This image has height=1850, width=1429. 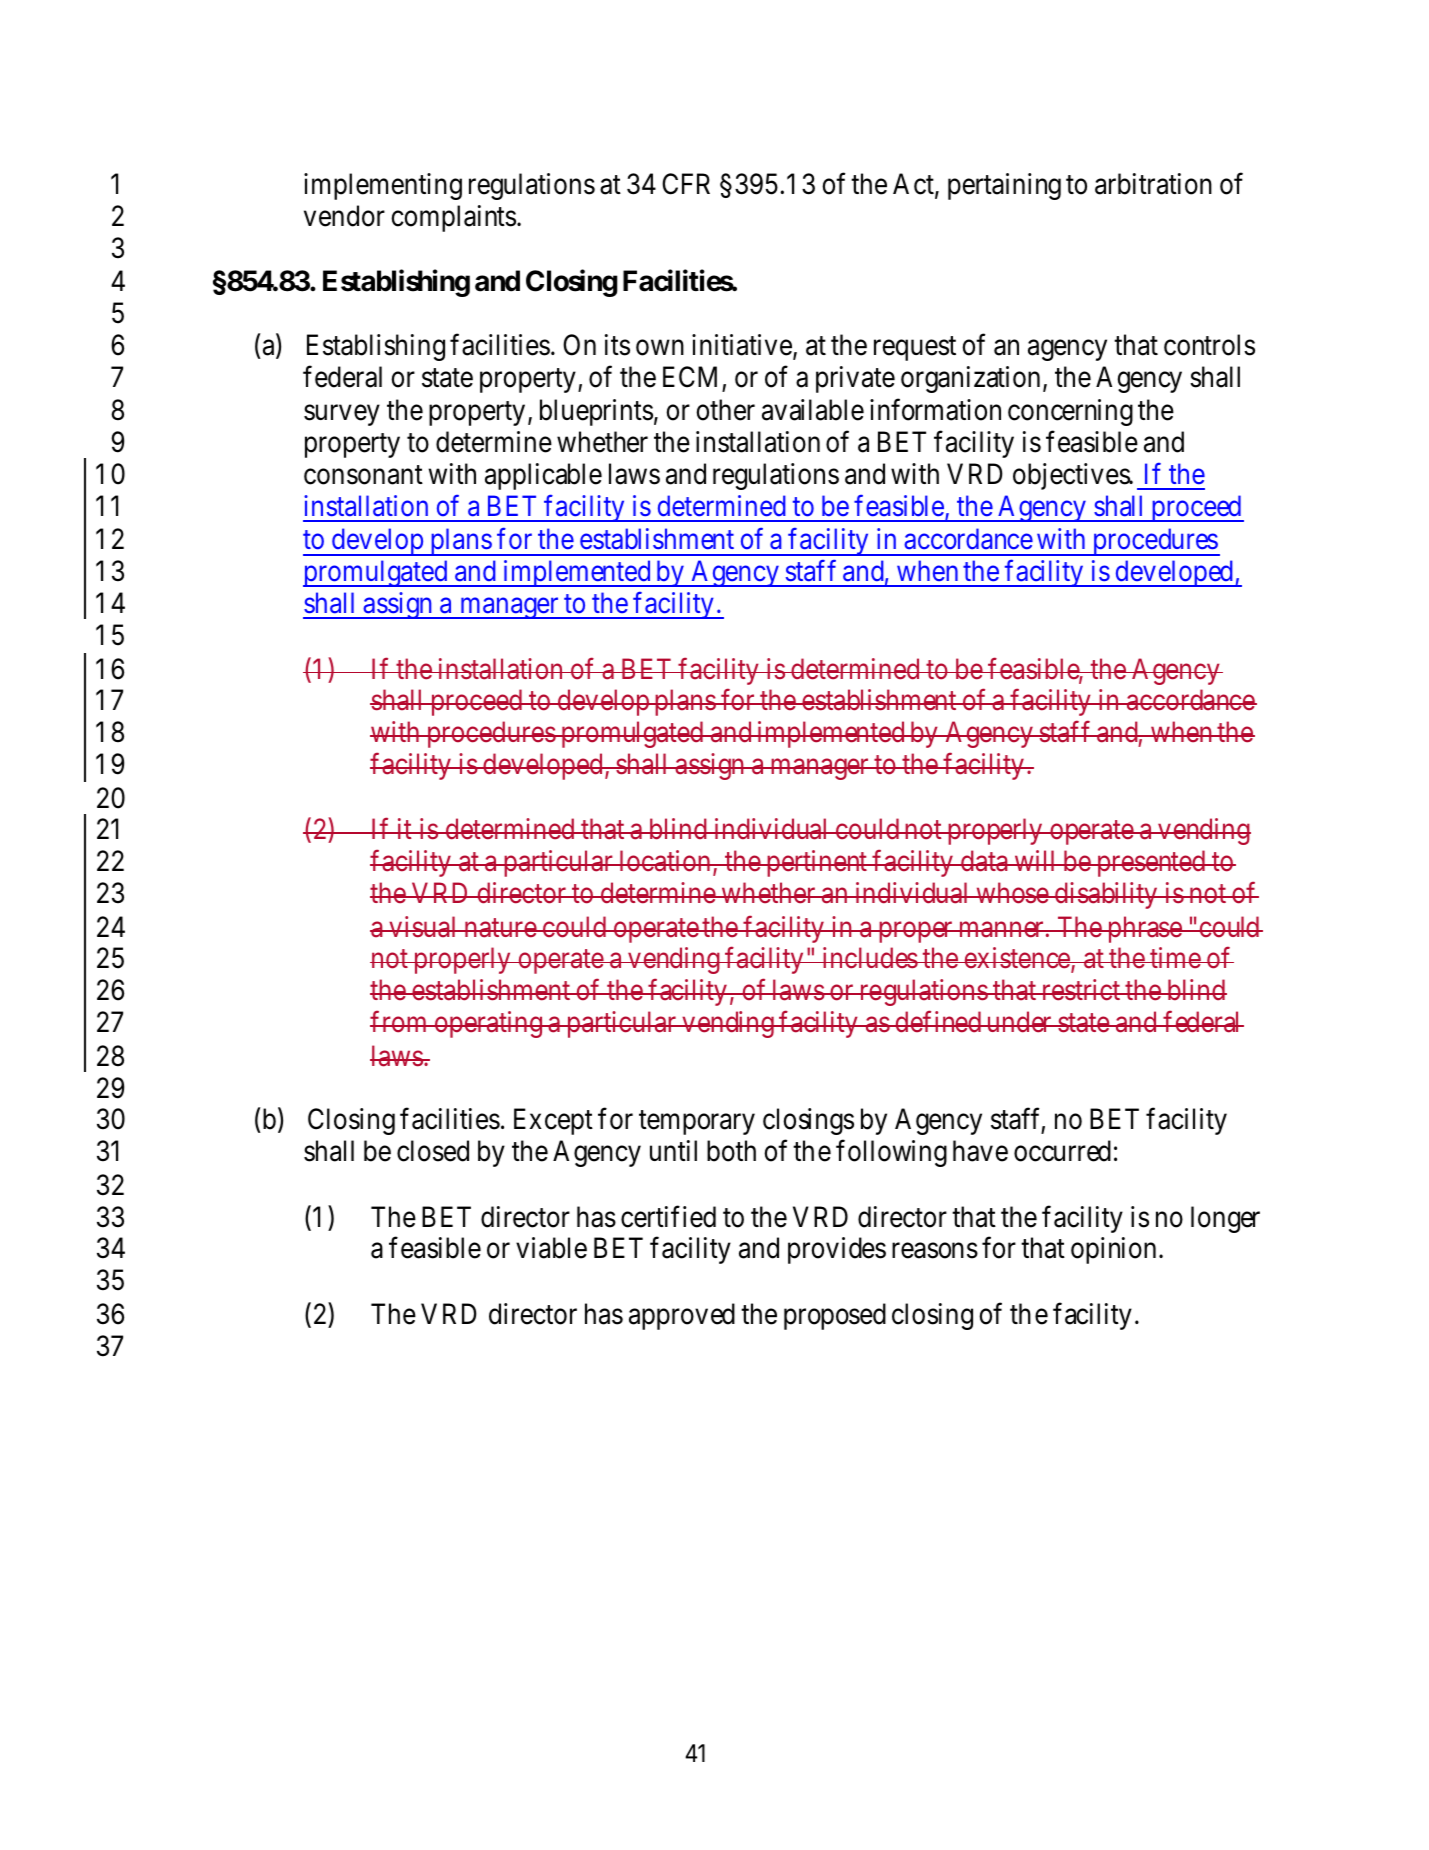 I want to click on includes, so click(x=869, y=958).
